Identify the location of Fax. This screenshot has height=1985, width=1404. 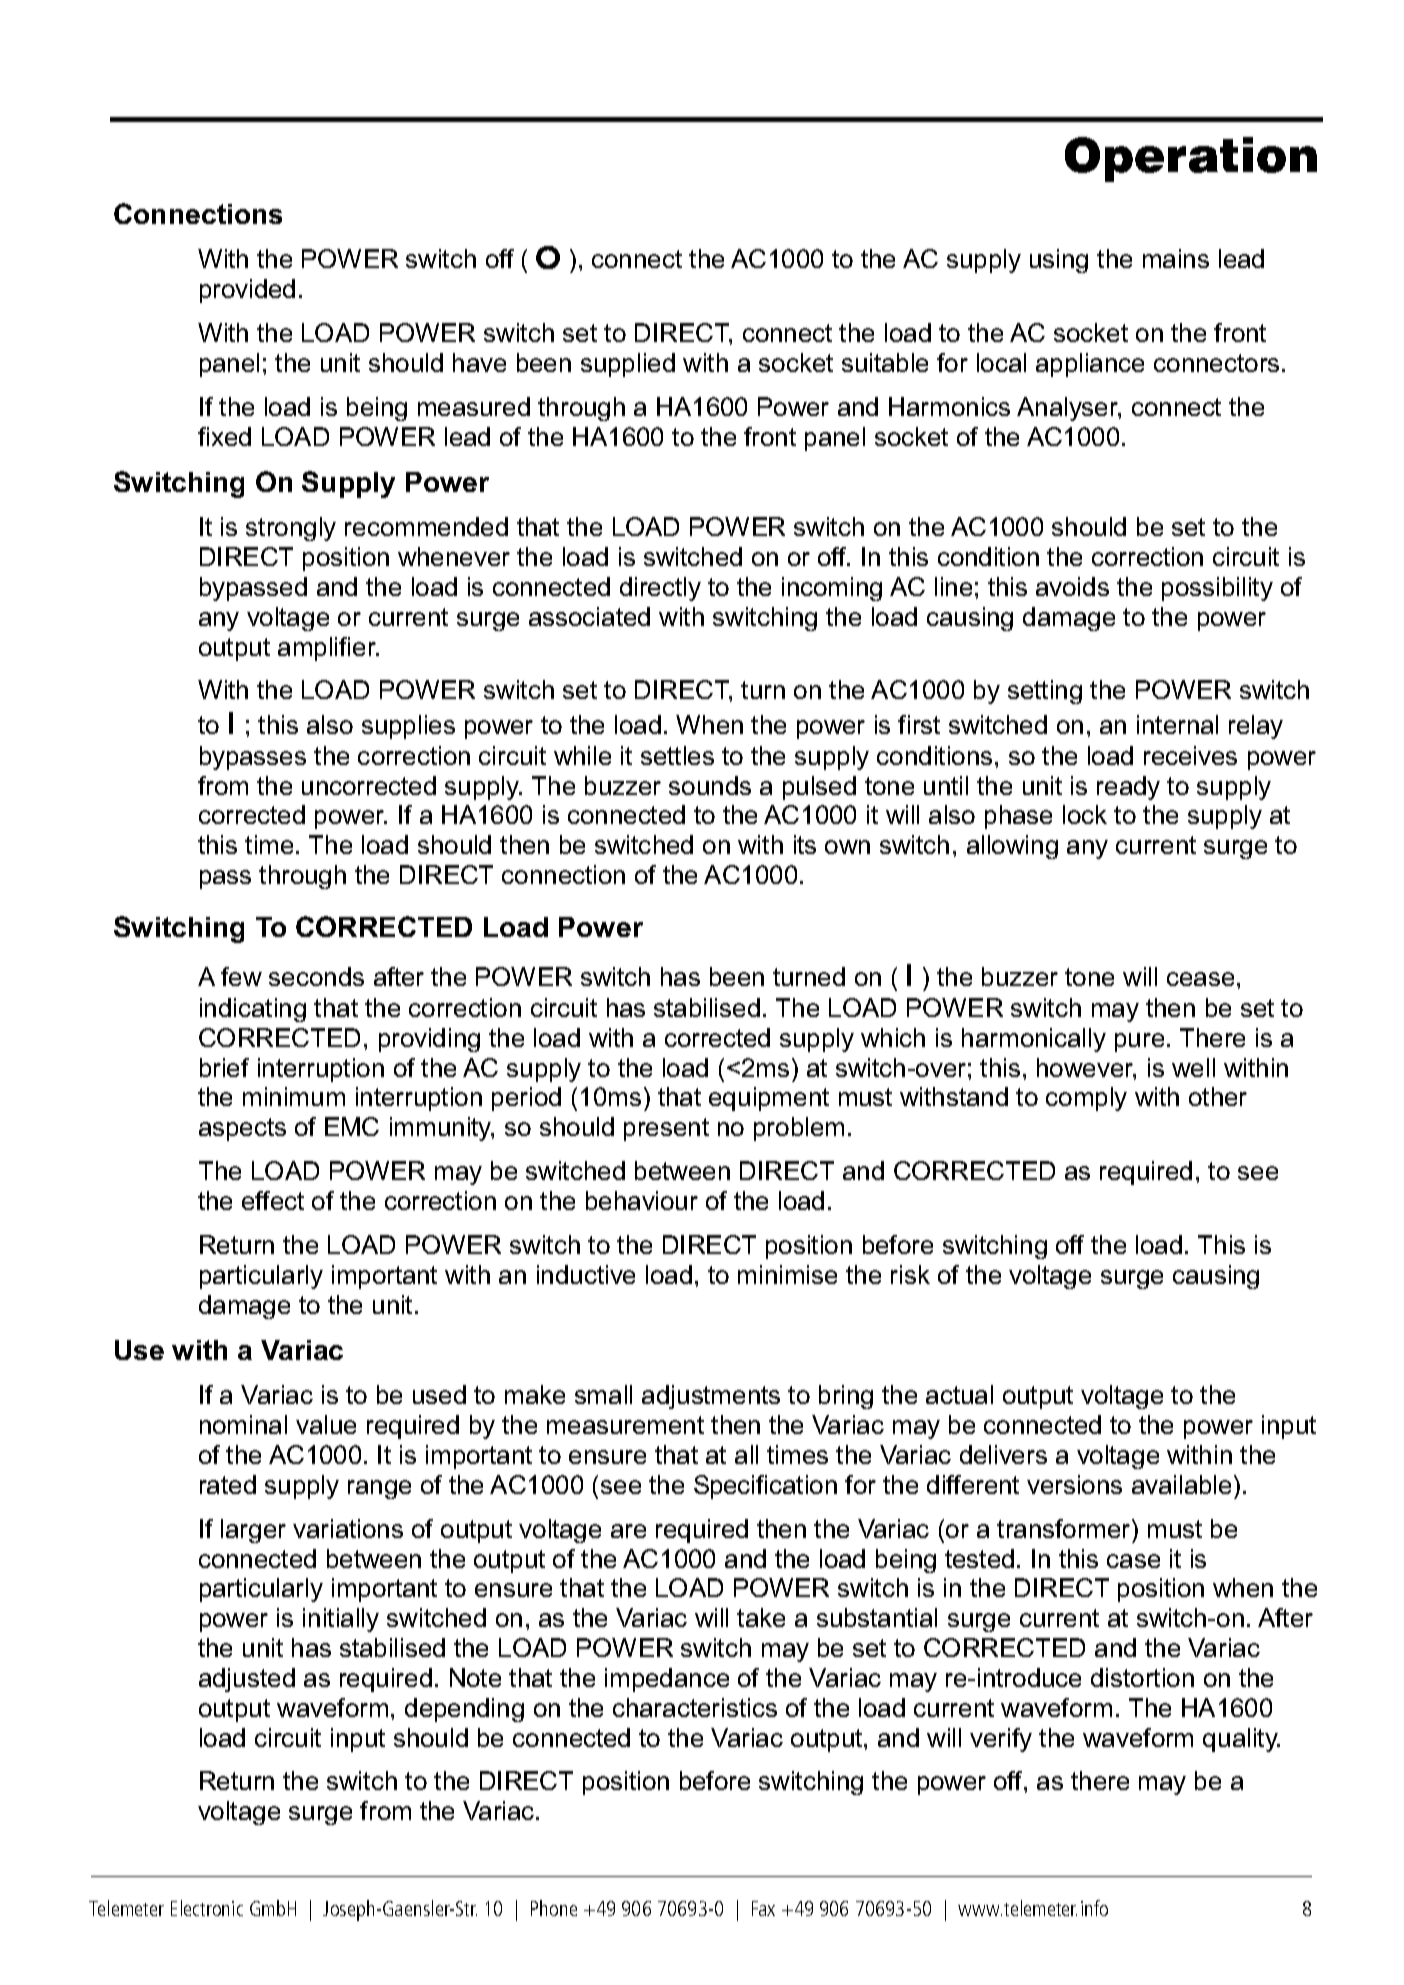
(763, 1908).
